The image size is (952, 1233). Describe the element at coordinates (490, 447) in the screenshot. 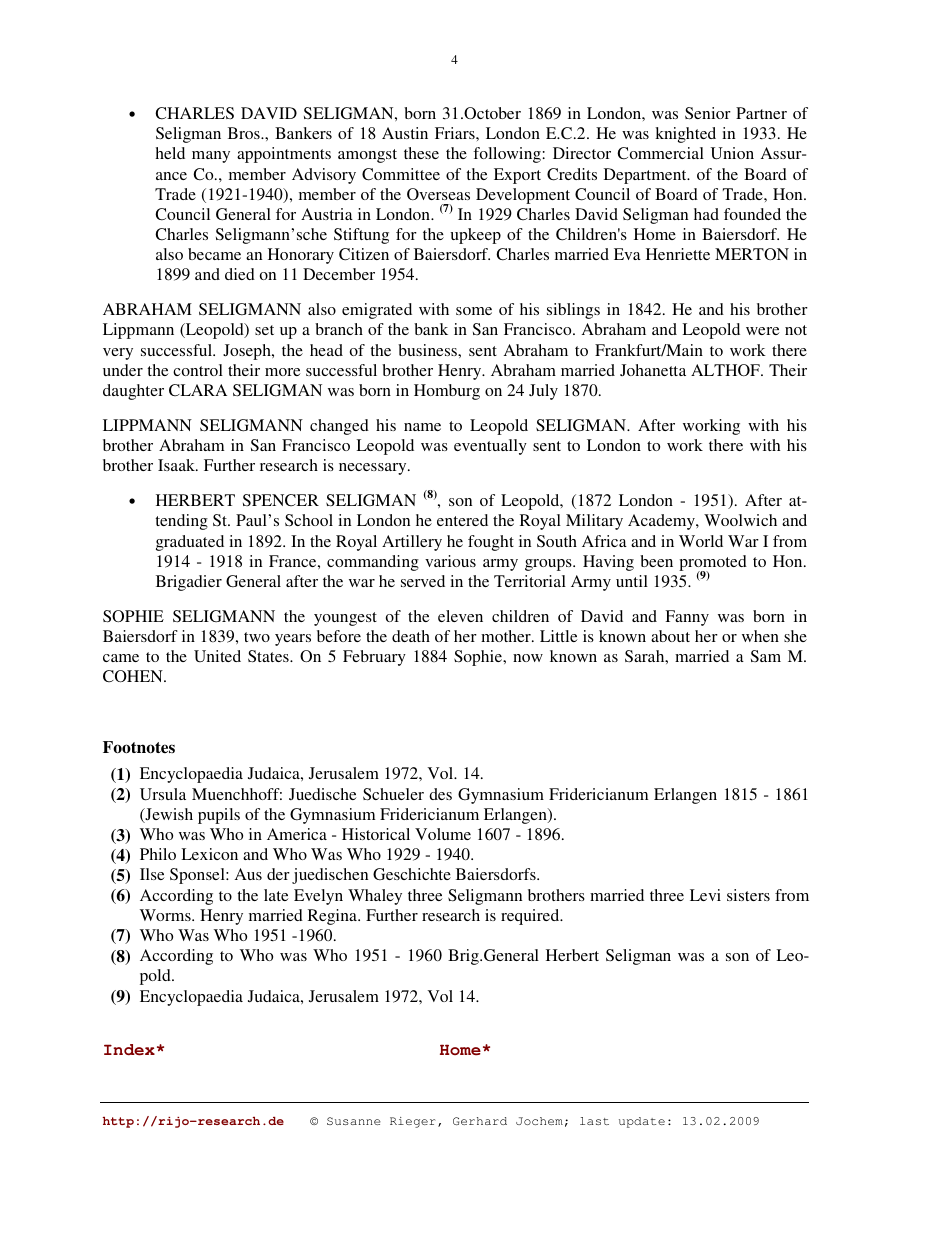

I see `eventually` at that location.
